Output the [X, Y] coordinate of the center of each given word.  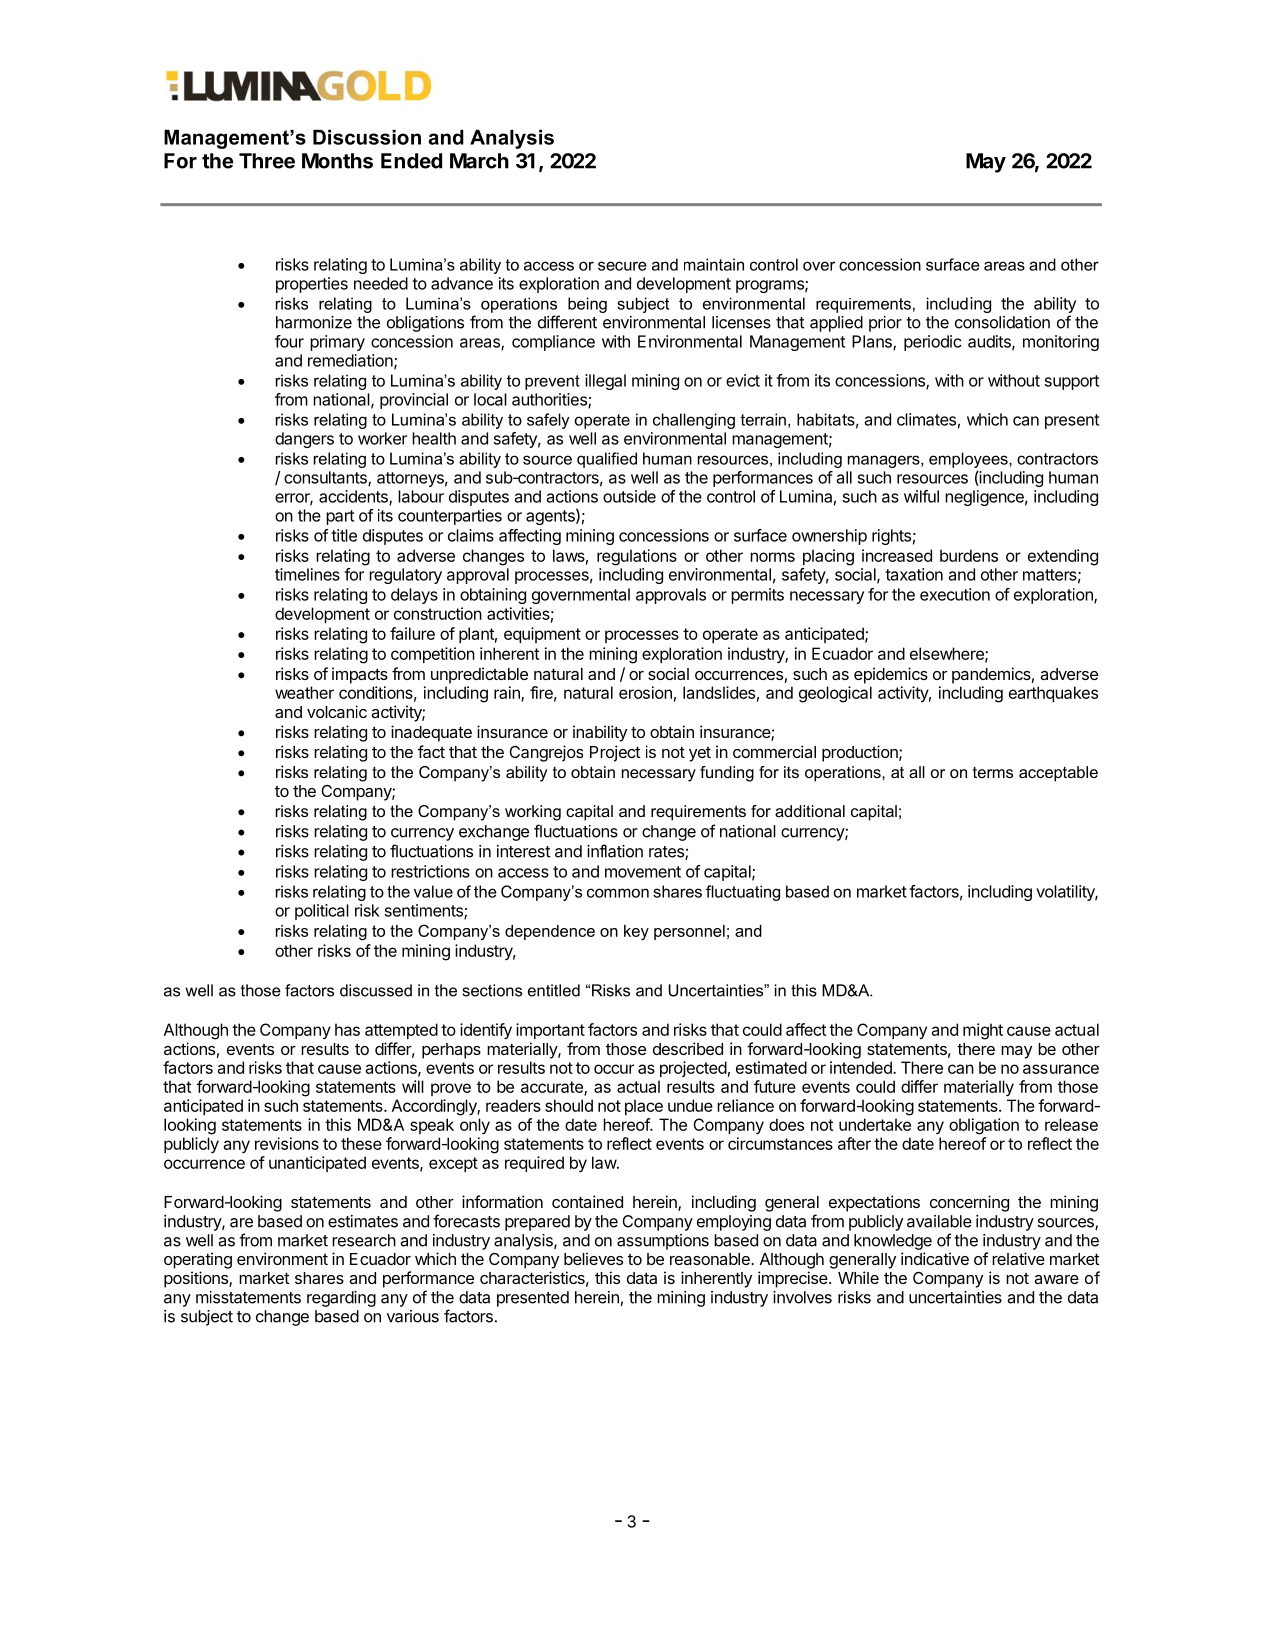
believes [593, 1258]
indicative [935, 1258]
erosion [645, 692]
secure [622, 266]
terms [993, 772]
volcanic [337, 711]
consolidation [1002, 322]
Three [267, 161]
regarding [341, 1299]
